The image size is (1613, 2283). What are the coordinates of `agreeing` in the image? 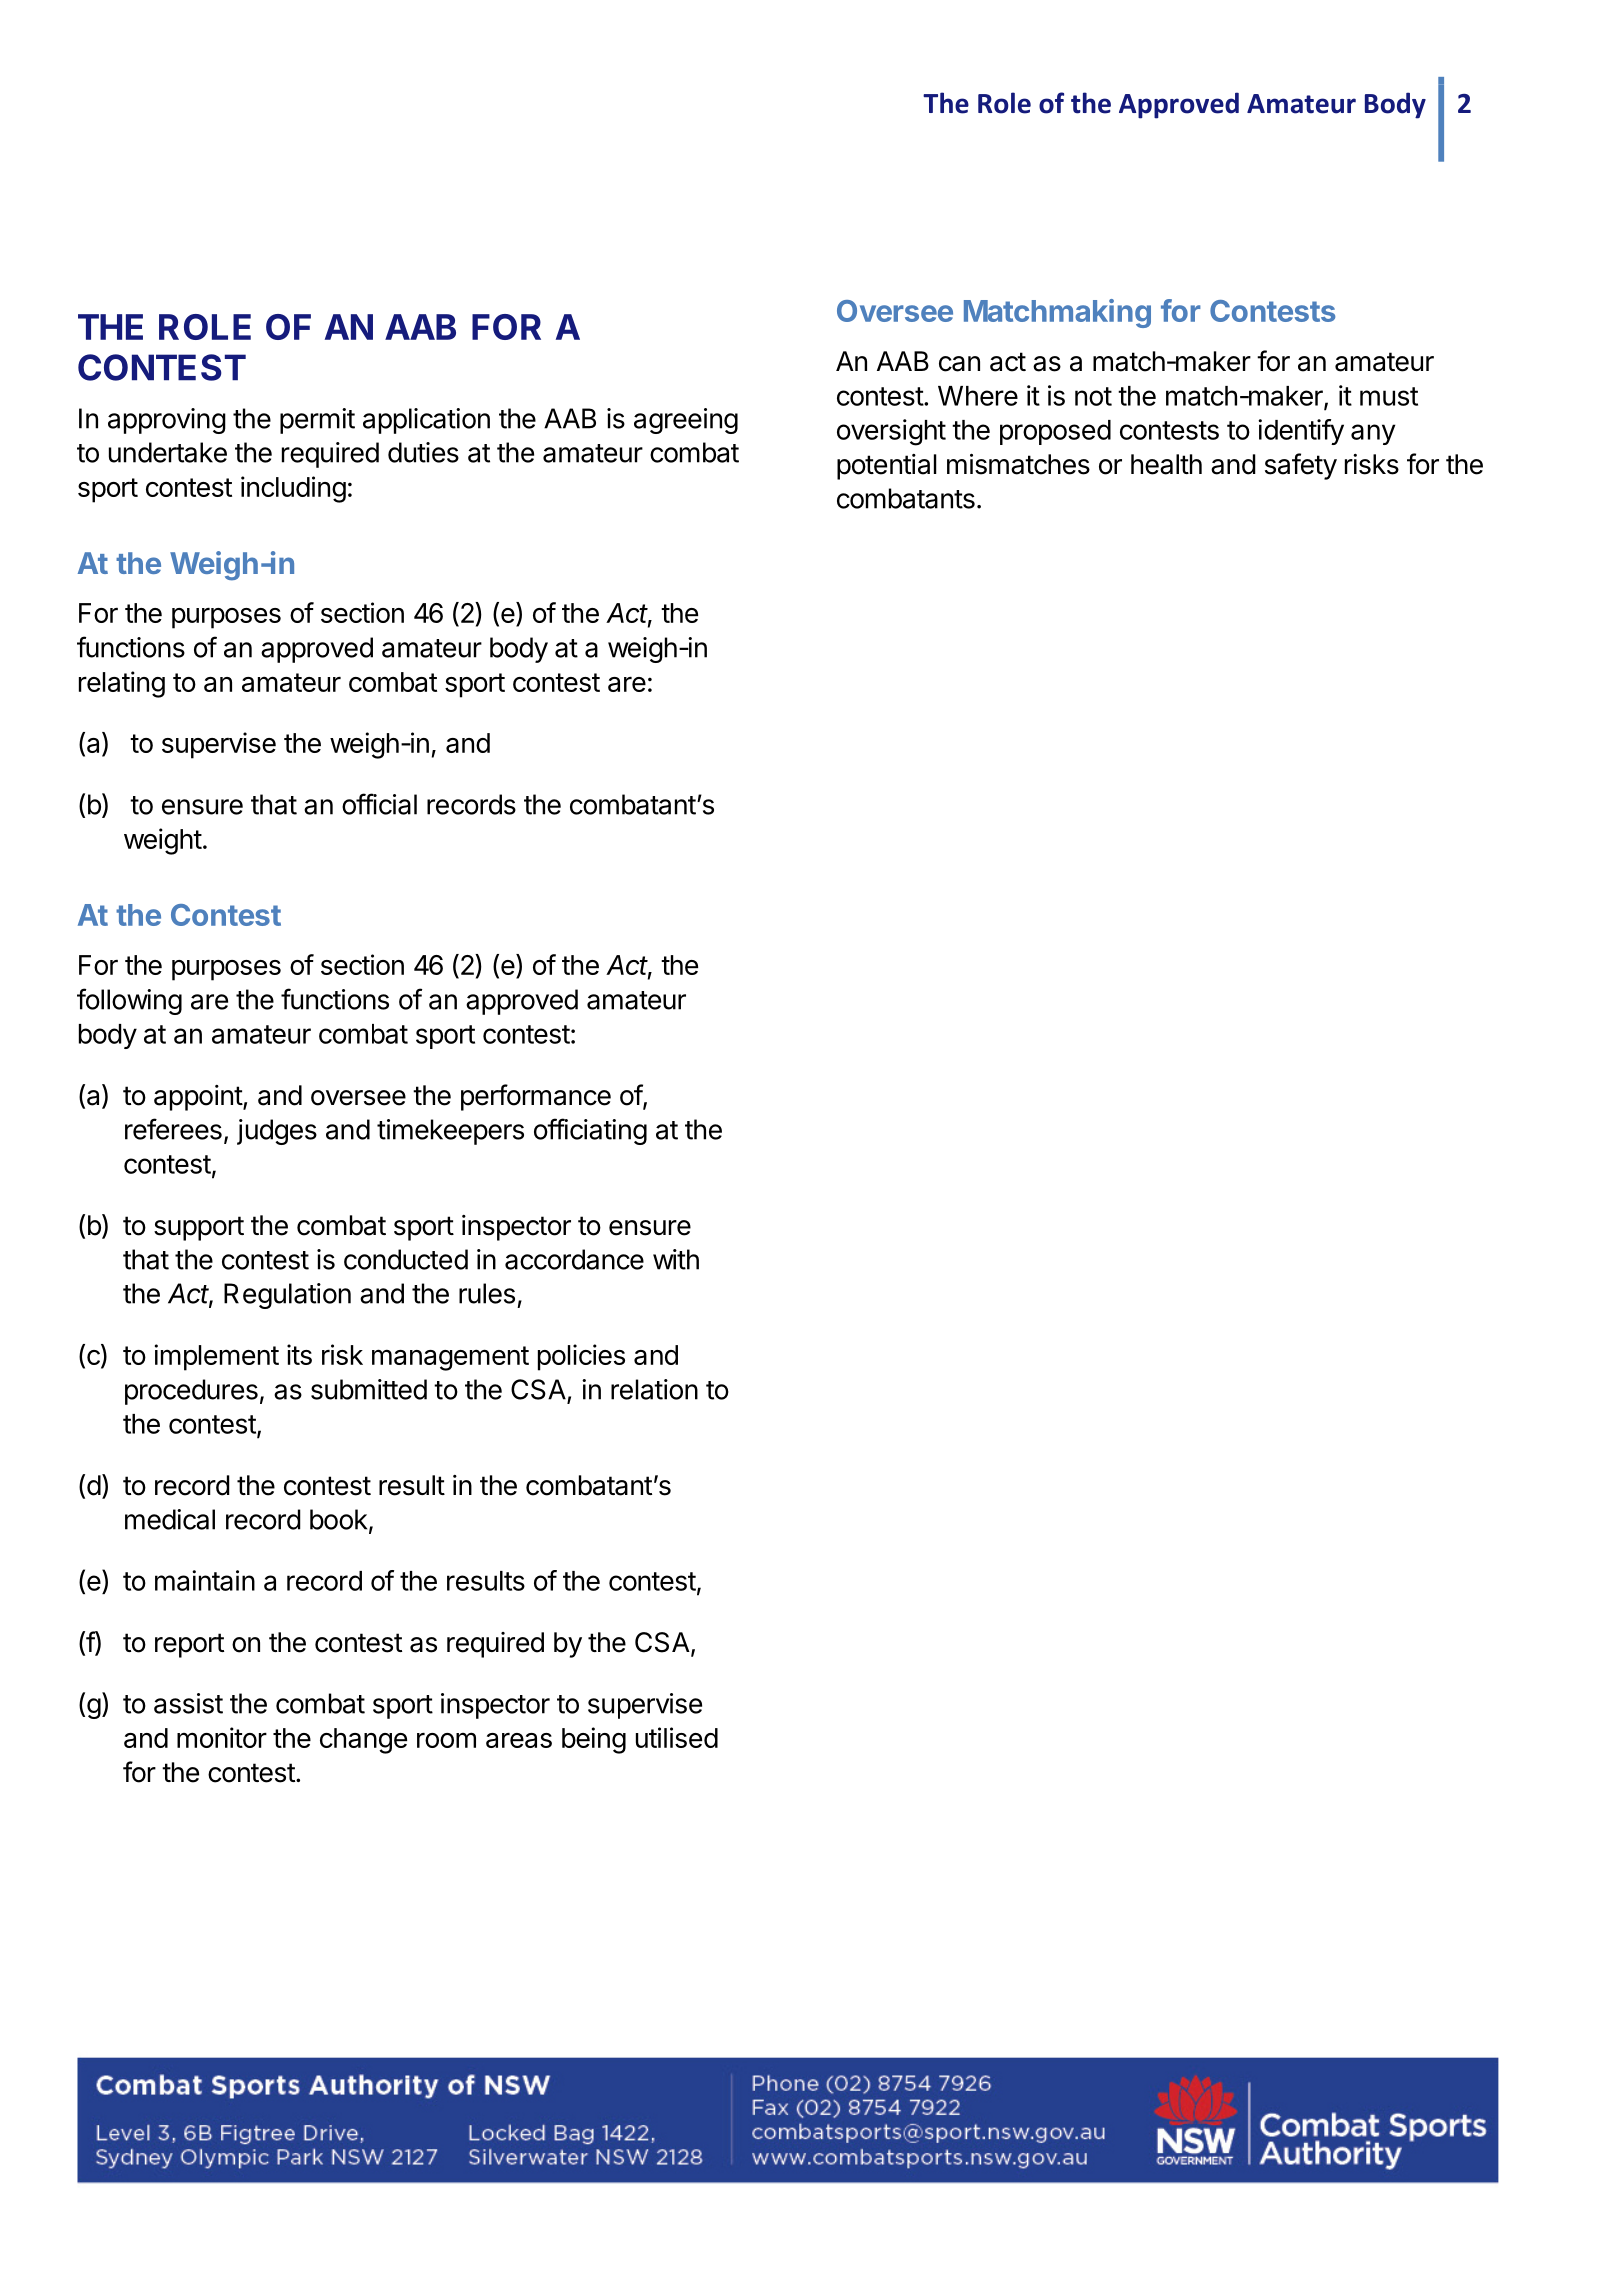 It's located at (686, 421).
